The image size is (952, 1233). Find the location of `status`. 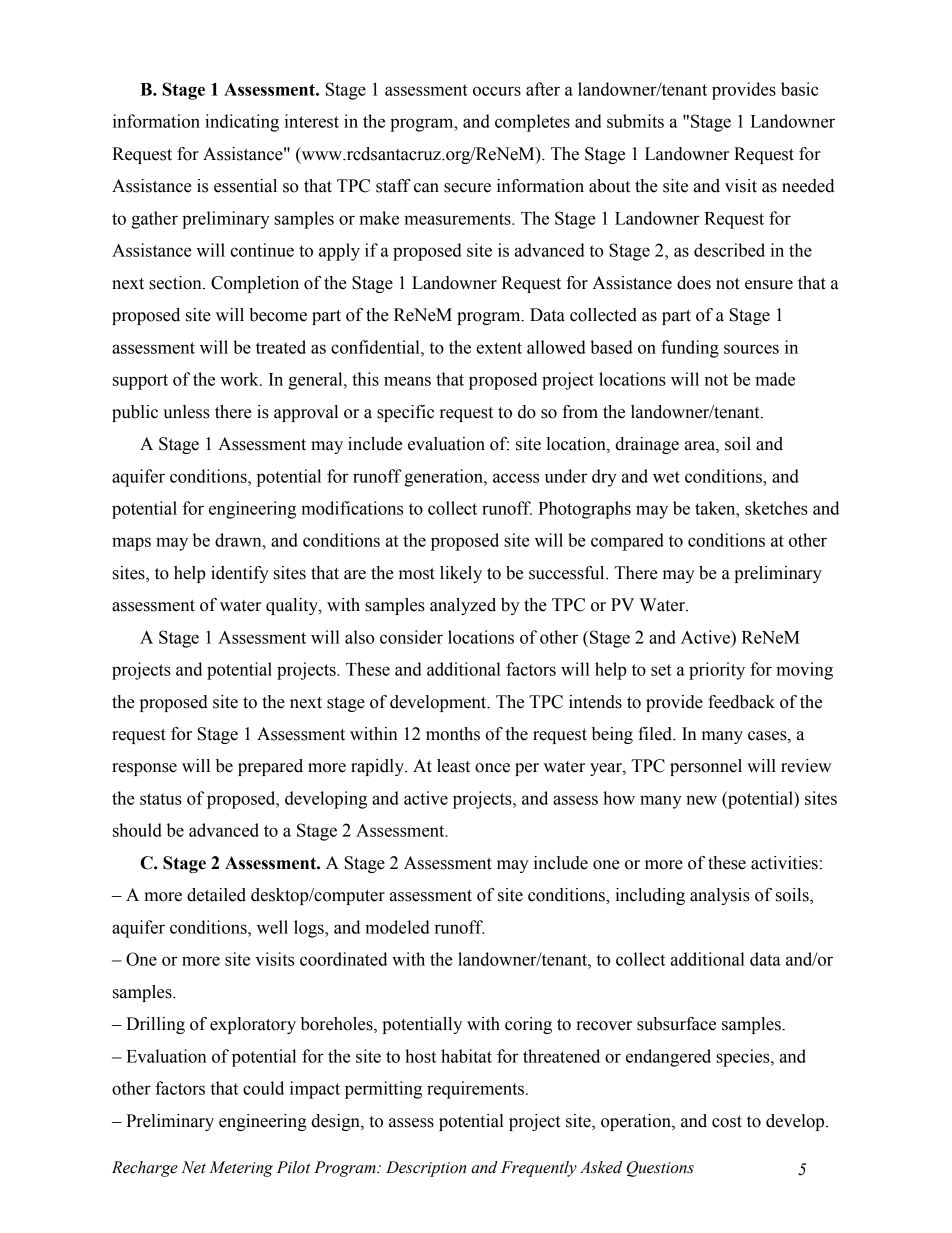

status is located at coordinates (161, 799).
